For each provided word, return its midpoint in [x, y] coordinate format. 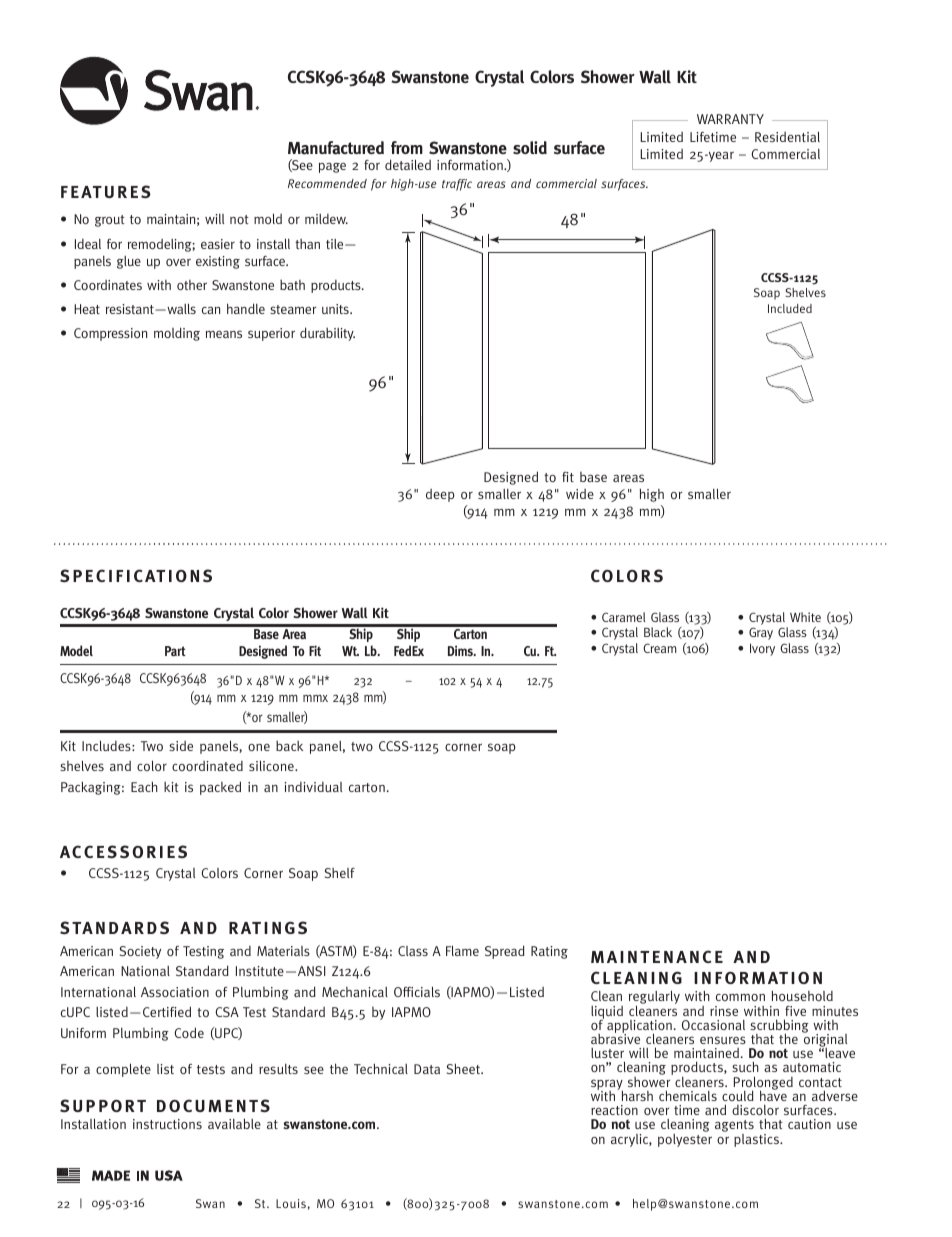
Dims [461, 650]
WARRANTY [730, 119]
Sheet [464, 1068]
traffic [457, 185]
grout [110, 221]
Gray [761, 633]
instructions [167, 1124]
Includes [107, 745]
